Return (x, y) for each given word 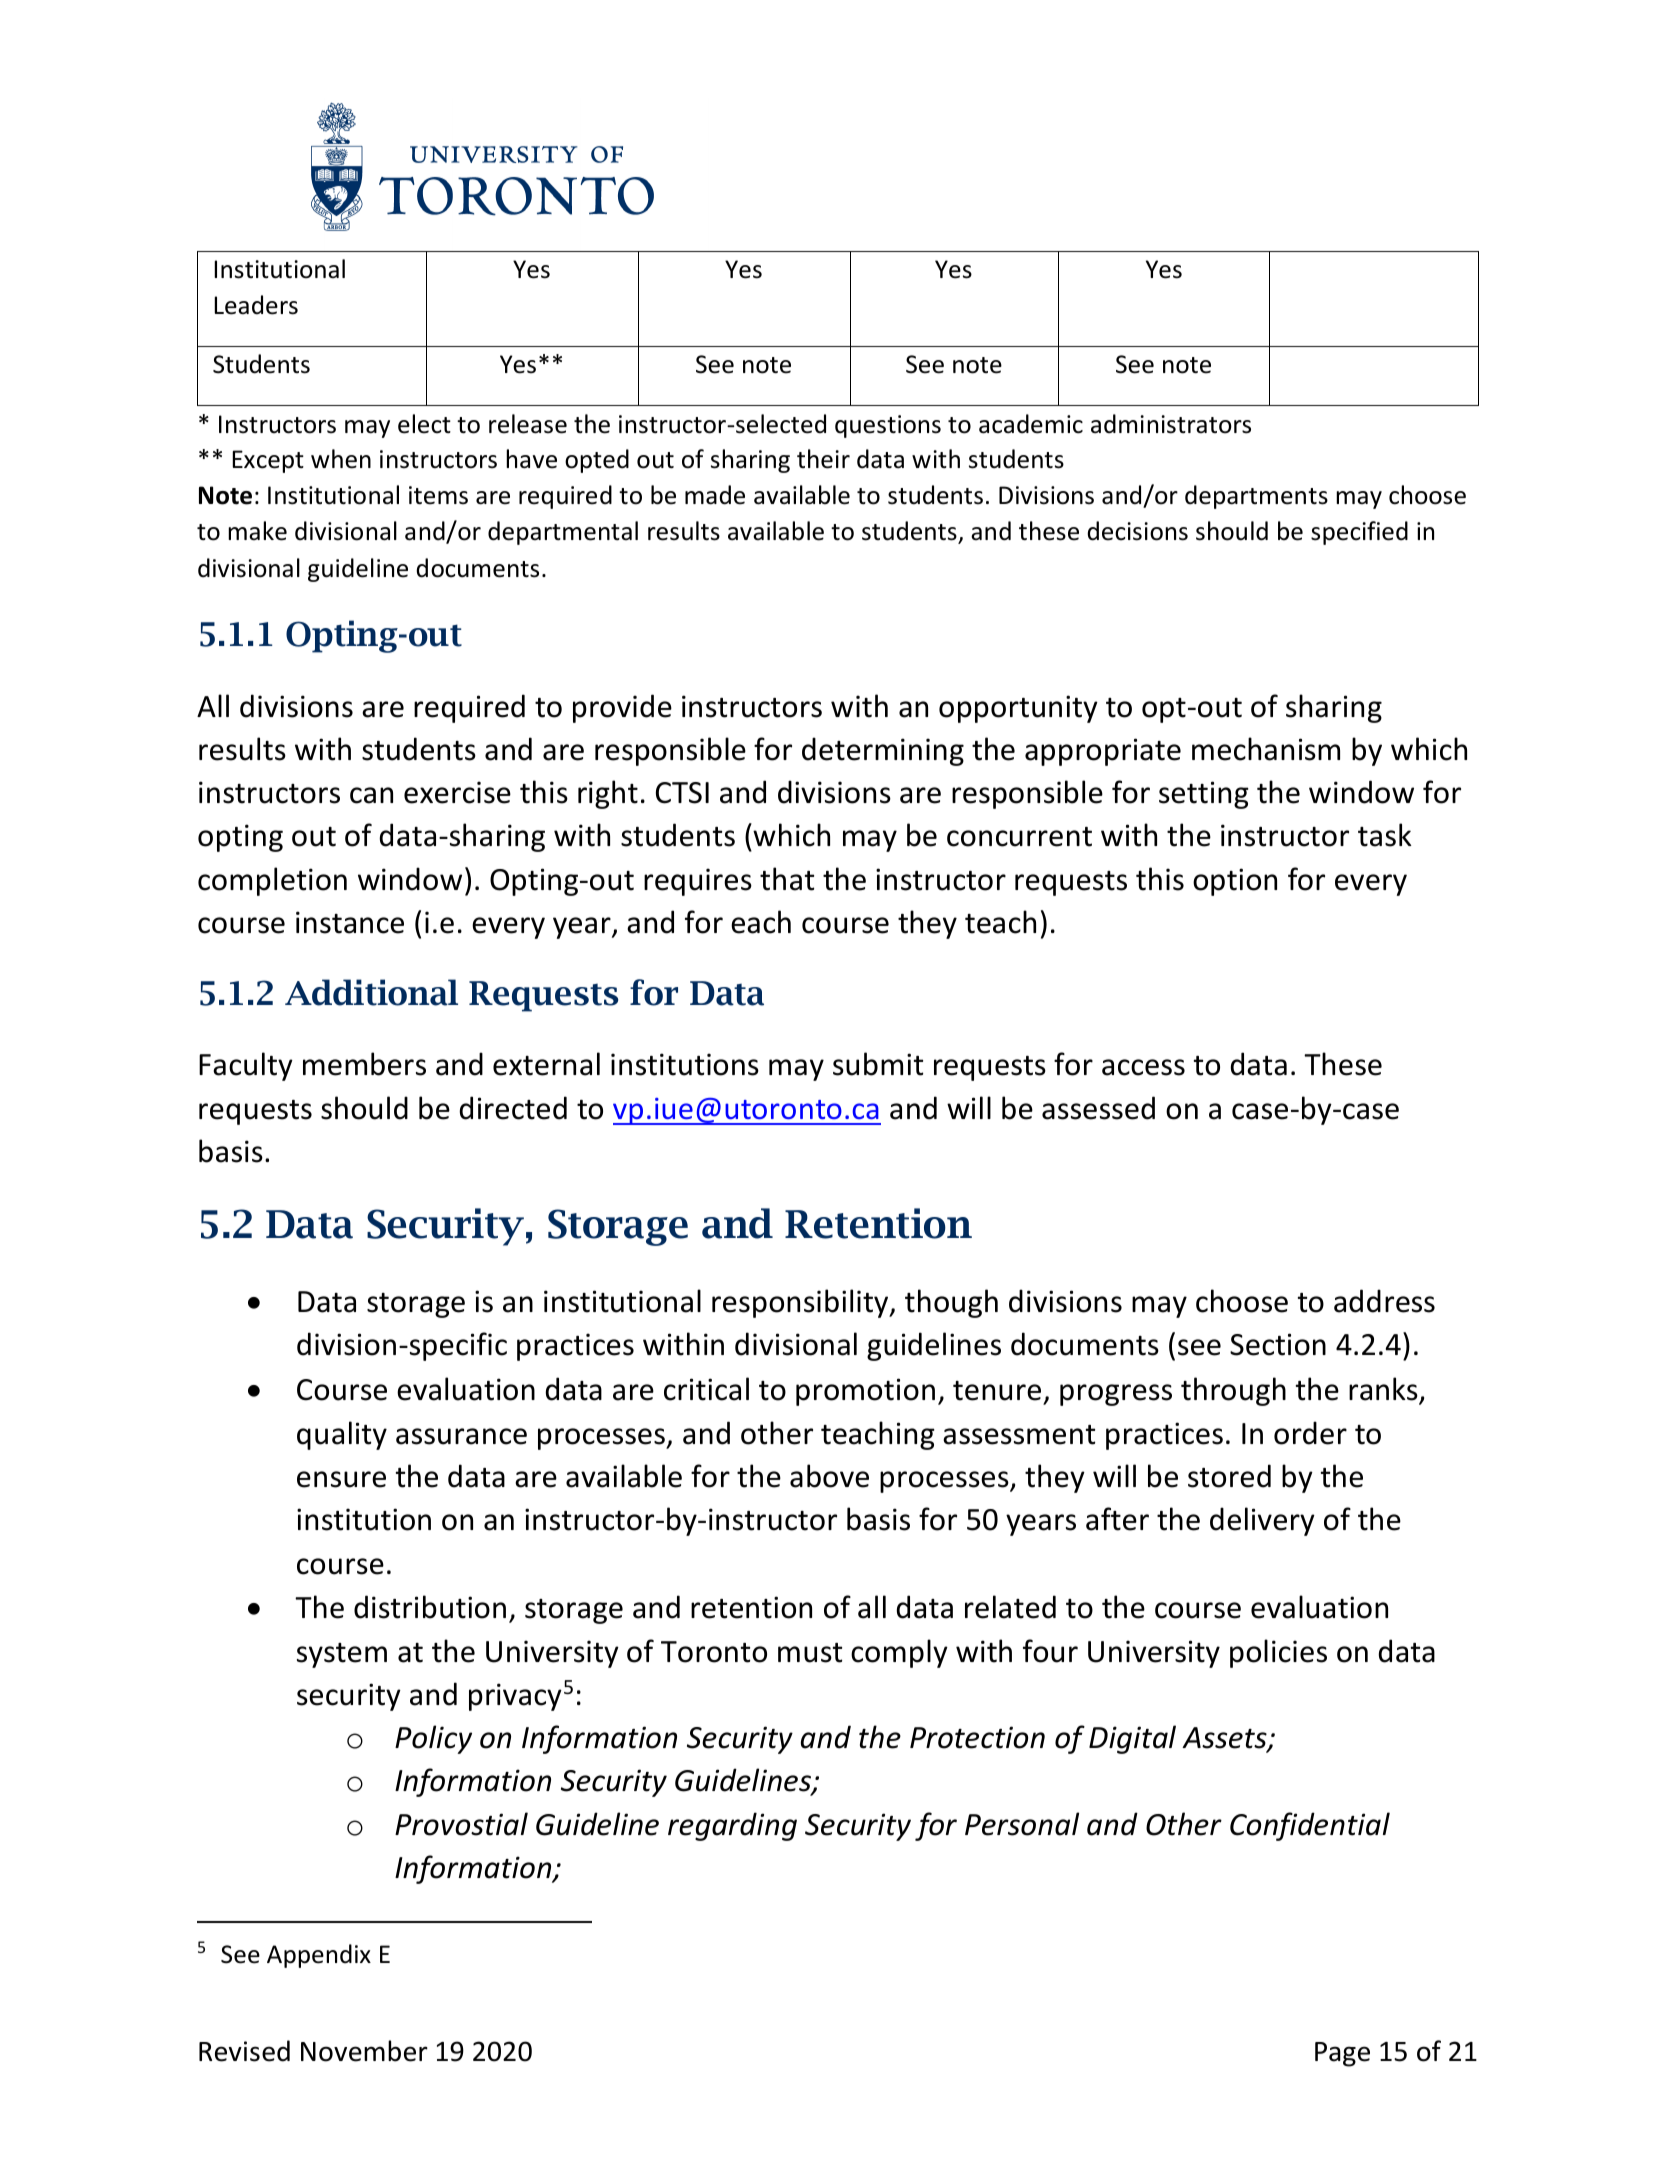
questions (888, 426)
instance (350, 922)
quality (342, 1435)
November (364, 2051)
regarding (732, 1826)
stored (1229, 1476)
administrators (1171, 424)
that (787, 879)
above (829, 1476)
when (341, 459)
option (1235, 882)
